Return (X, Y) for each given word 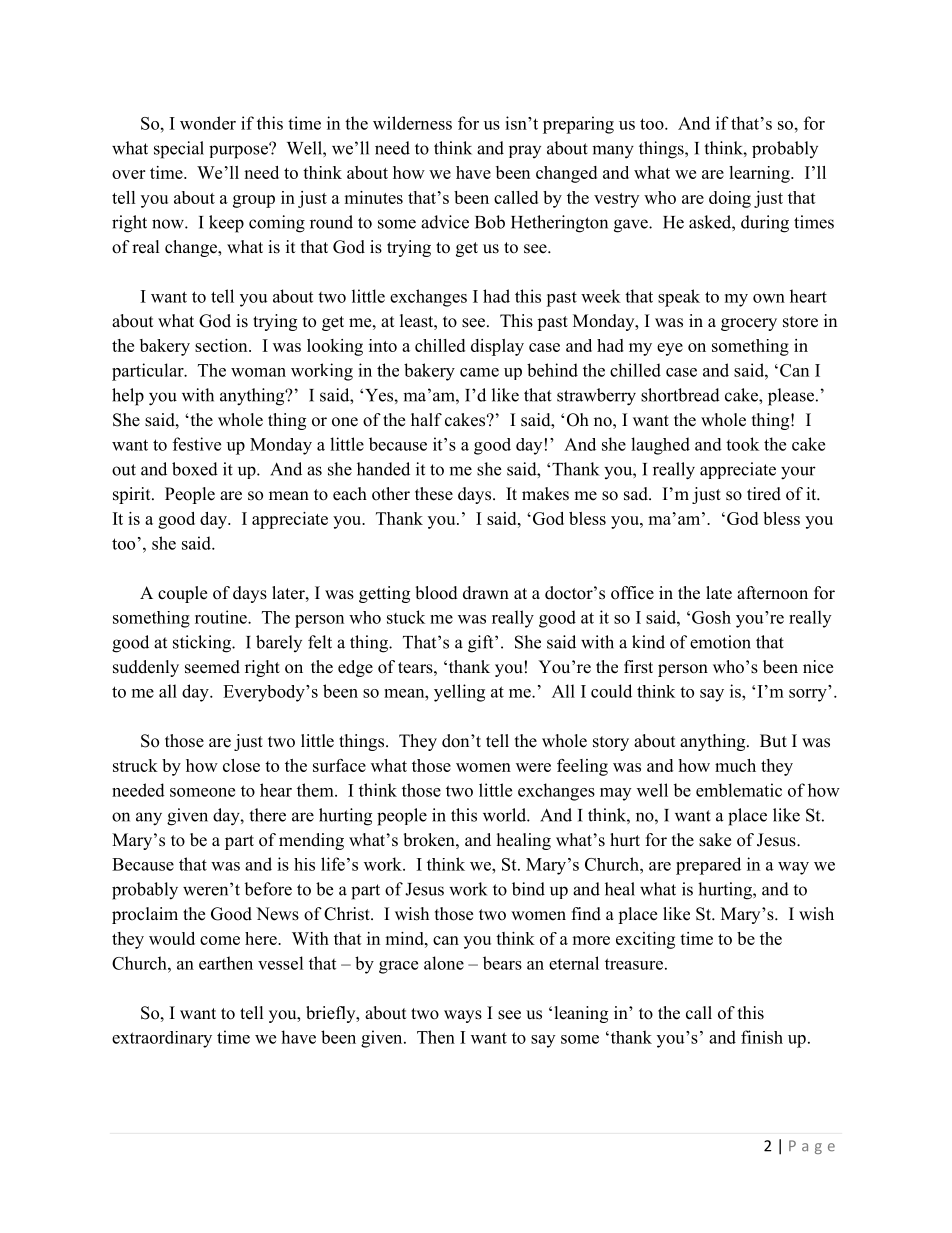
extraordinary (162, 1039)
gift (482, 644)
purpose (239, 151)
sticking (203, 644)
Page (812, 1147)
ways (463, 1016)
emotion (720, 642)
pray (525, 151)
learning (760, 174)
